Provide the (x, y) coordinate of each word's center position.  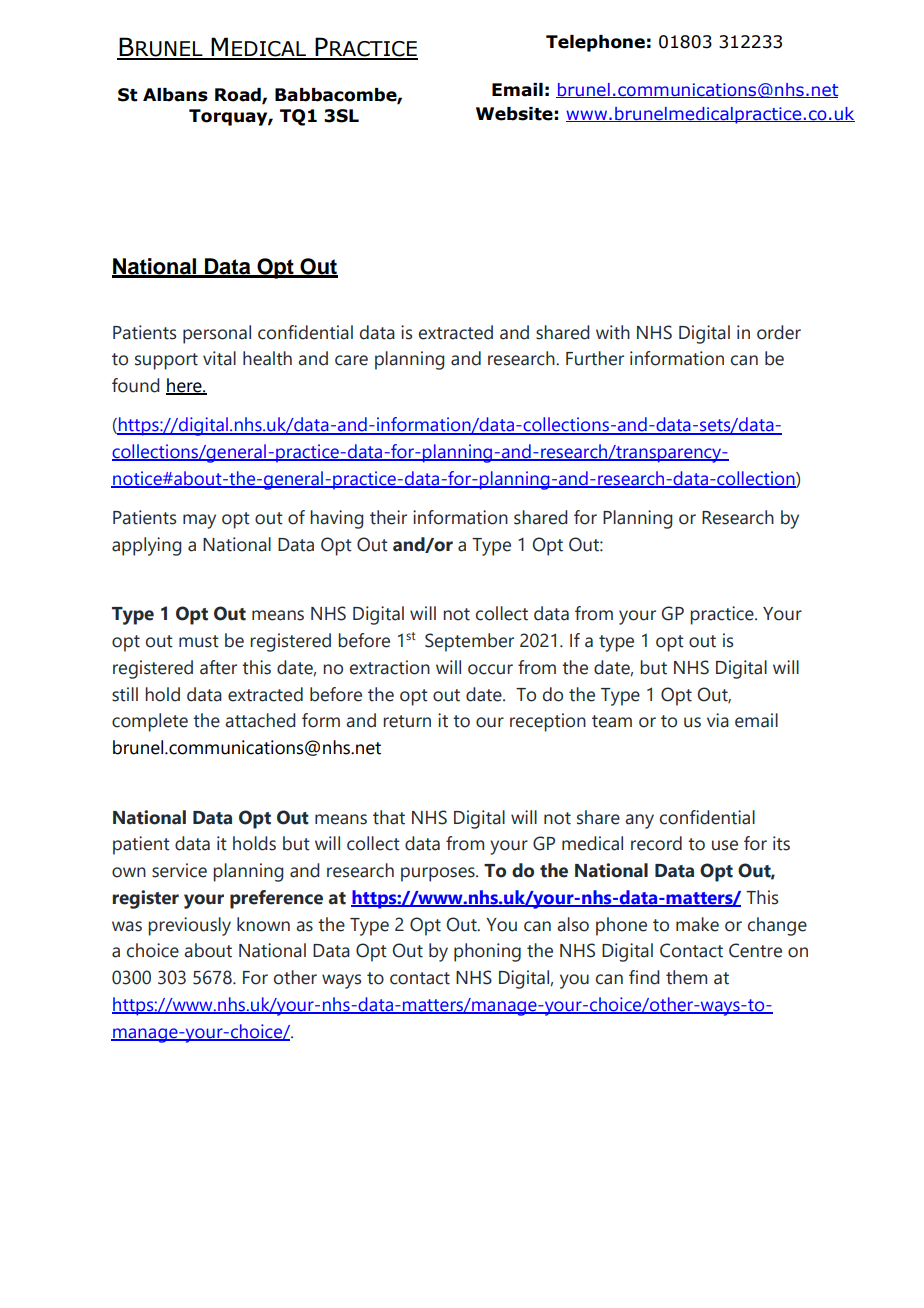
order (779, 332)
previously (189, 926)
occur (490, 669)
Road (239, 96)
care (351, 360)
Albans (175, 95)
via (718, 720)
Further (595, 358)
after (218, 667)
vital (219, 358)
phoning (487, 952)
